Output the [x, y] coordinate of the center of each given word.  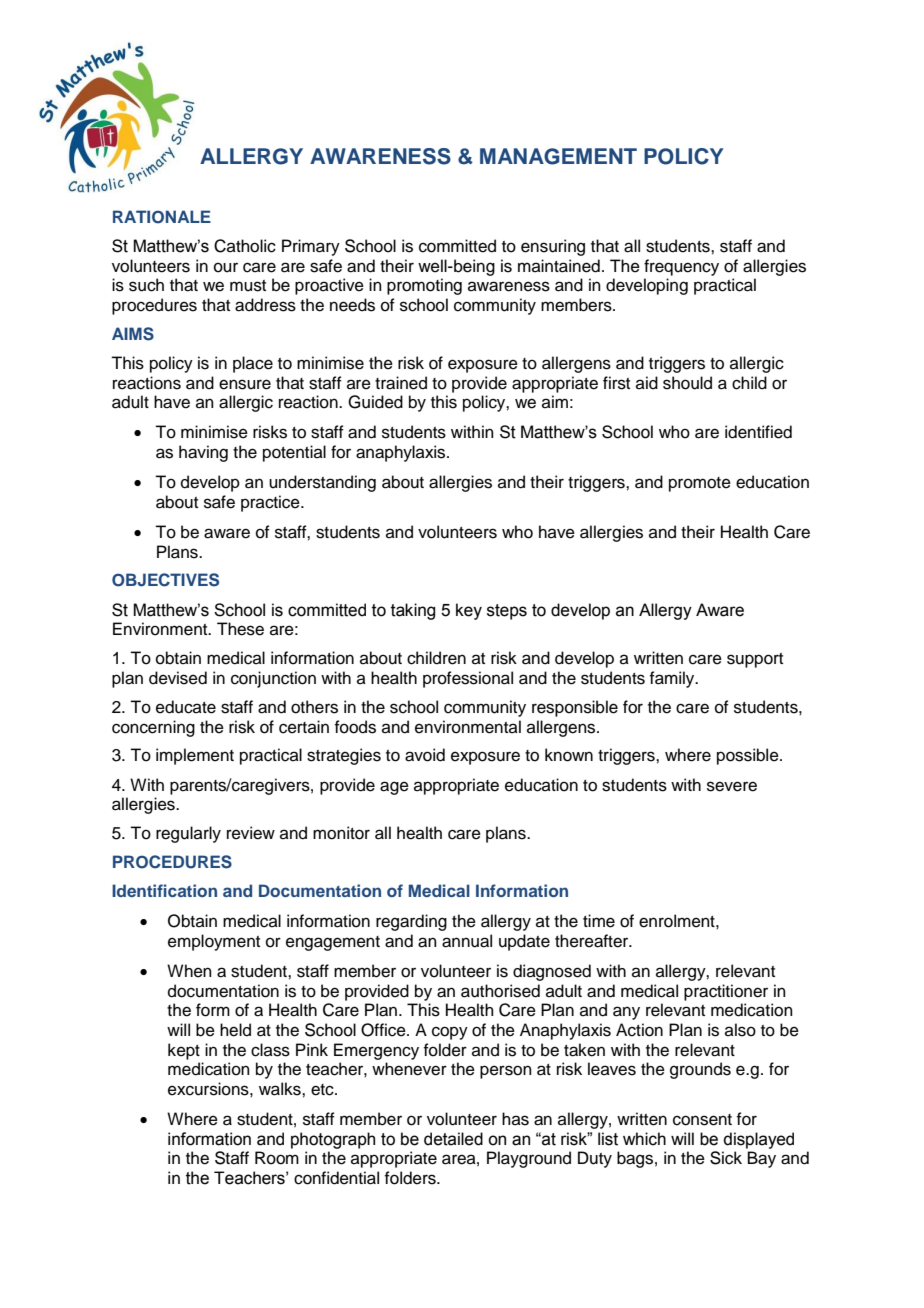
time [599, 921]
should [687, 383]
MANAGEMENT [558, 156]
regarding [411, 922]
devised [178, 678]
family [673, 679]
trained [401, 383]
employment [214, 942]
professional [468, 679]
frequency [681, 267]
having [203, 453]
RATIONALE [162, 217]
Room [277, 1158]
